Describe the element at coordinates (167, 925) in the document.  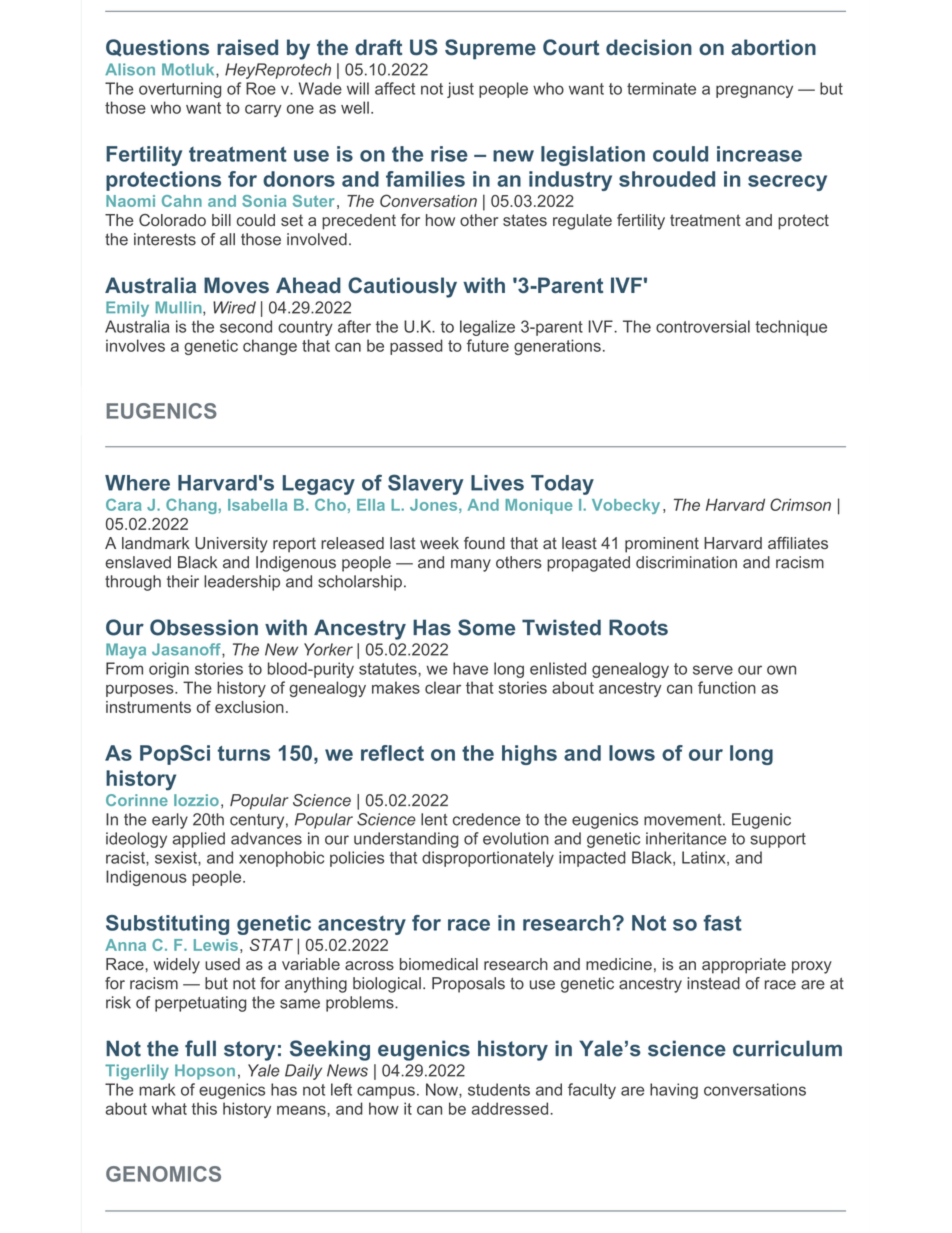
I see `Substituting` at that location.
